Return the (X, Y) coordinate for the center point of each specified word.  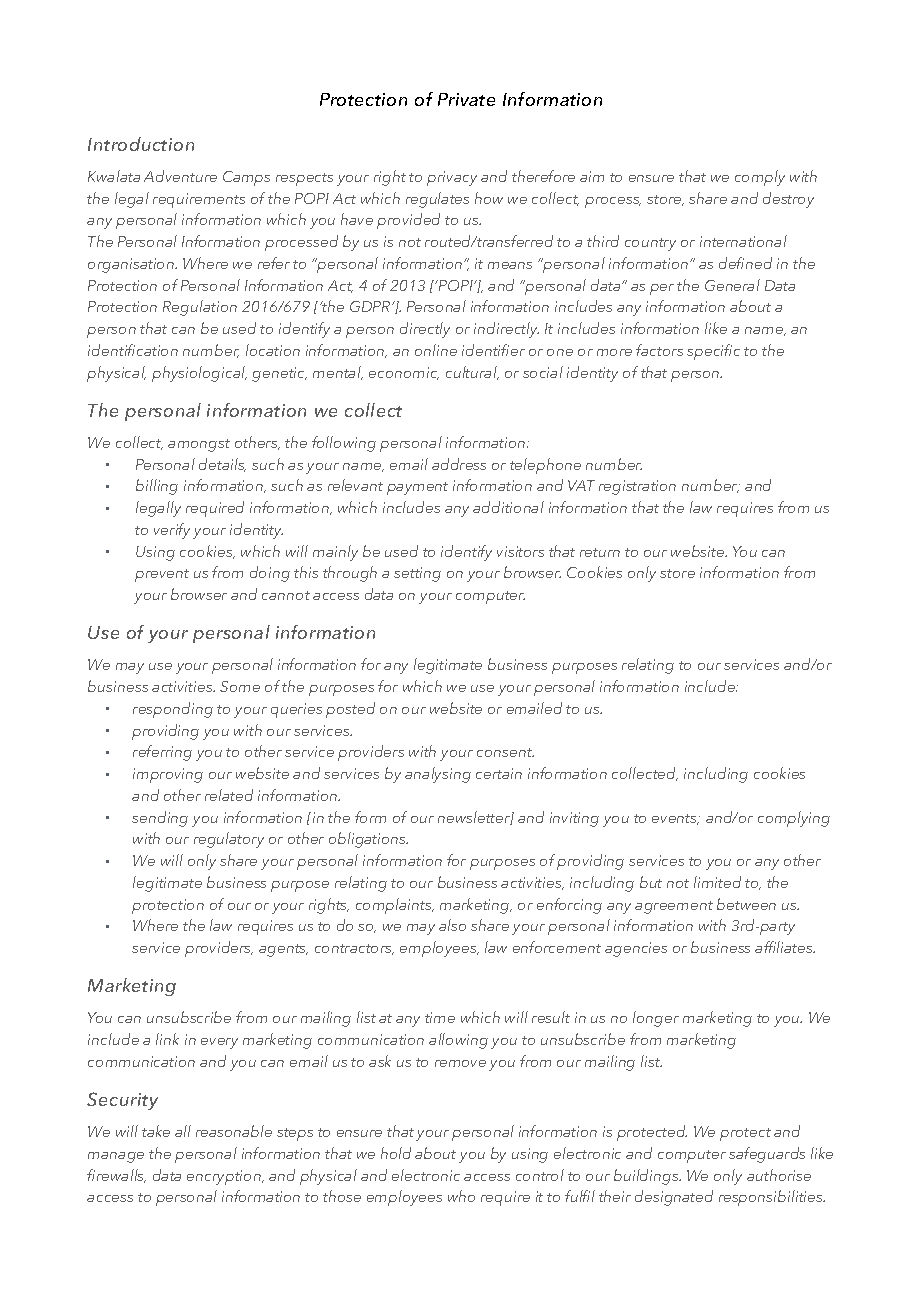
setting (417, 574)
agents (283, 950)
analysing (438, 775)
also (452, 925)
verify (172, 531)
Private (466, 99)
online (436, 350)
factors (659, 350)
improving (168, 775)
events (675, 819)
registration (637, 487)
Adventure (180, 176)
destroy (788, 200)
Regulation (200, 308)
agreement (674, 907)
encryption (225, 1177)
